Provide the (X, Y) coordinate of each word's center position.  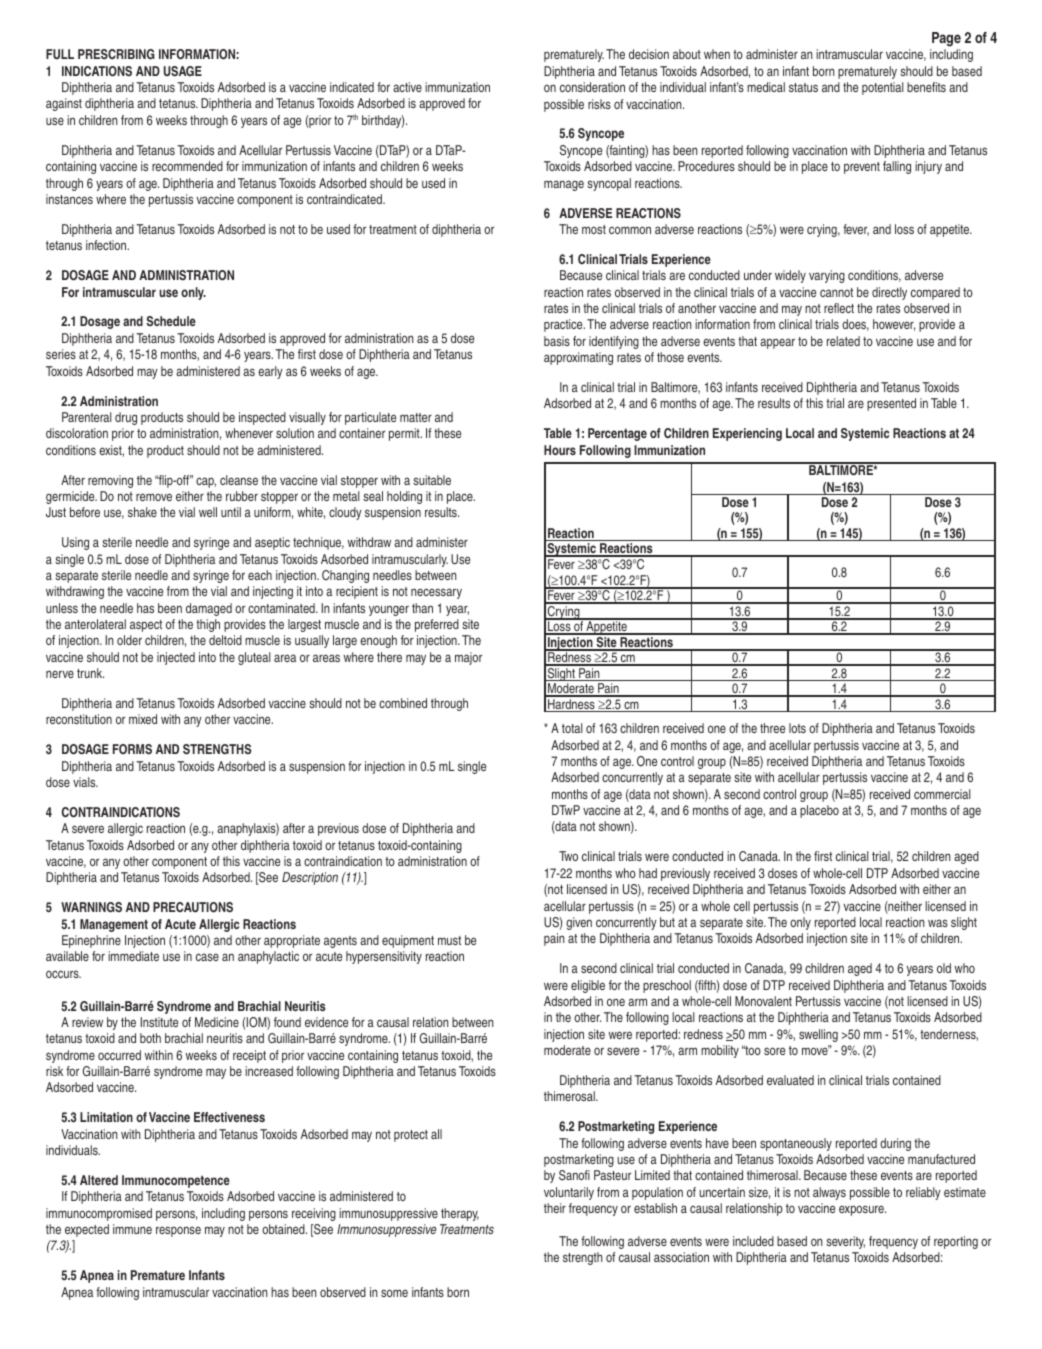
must (449, 940)
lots (797, 728)
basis (557, 341)
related (843, 341)
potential (883, 88)
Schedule (171, 321)
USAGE (183, 71)
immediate (133, 956)
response (178, 1231)
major (468, 658)
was (938, 923)
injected (176, 658)
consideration (592, 87)
